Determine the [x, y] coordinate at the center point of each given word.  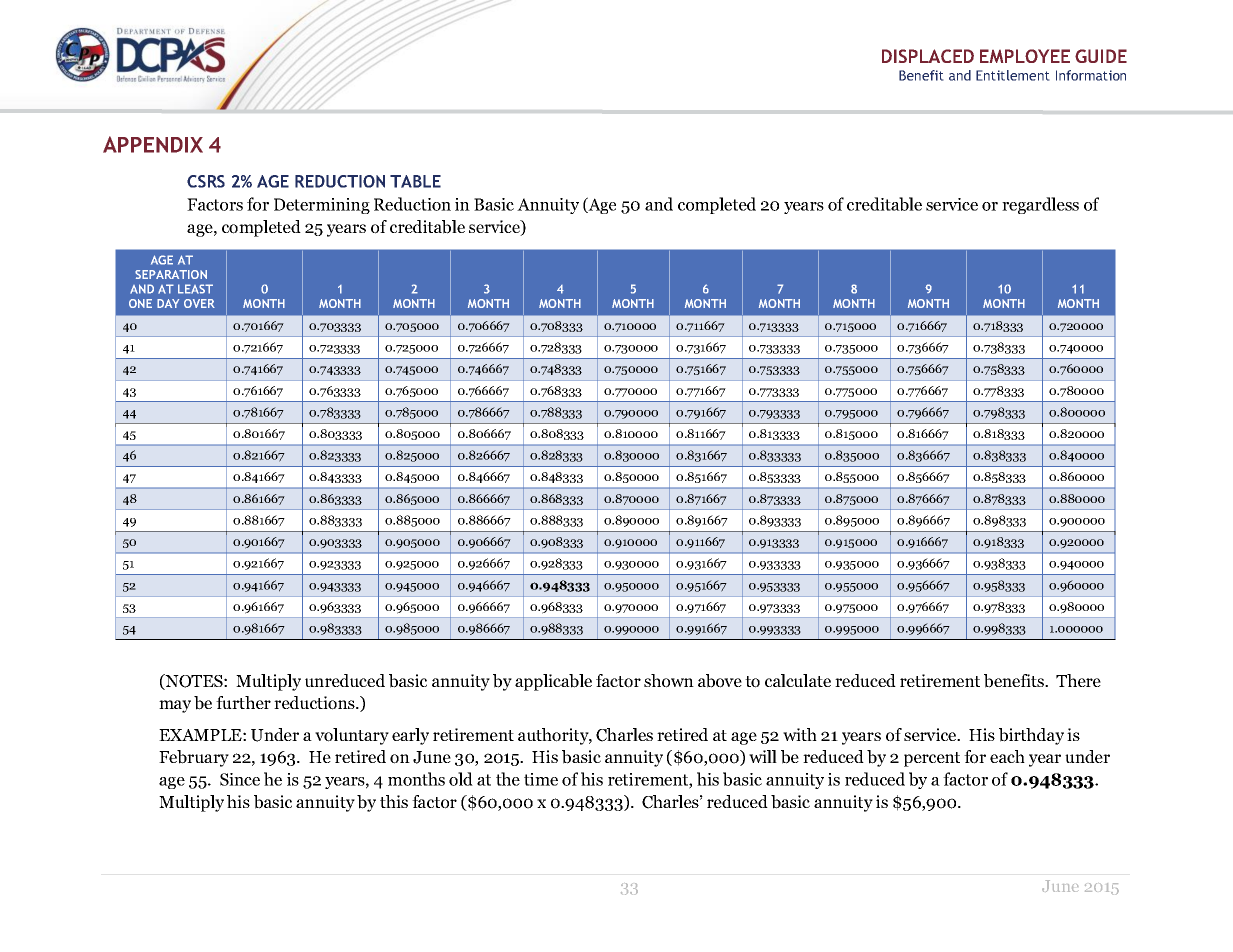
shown [669, 681]
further [243, 702]
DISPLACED [928, 56]
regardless [1040, 205]
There [1078, 680]
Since [240, 779]
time [541, 779]
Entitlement [1013, 75]
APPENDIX [153, 144]
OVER [199, 303]
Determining [322, 206]
